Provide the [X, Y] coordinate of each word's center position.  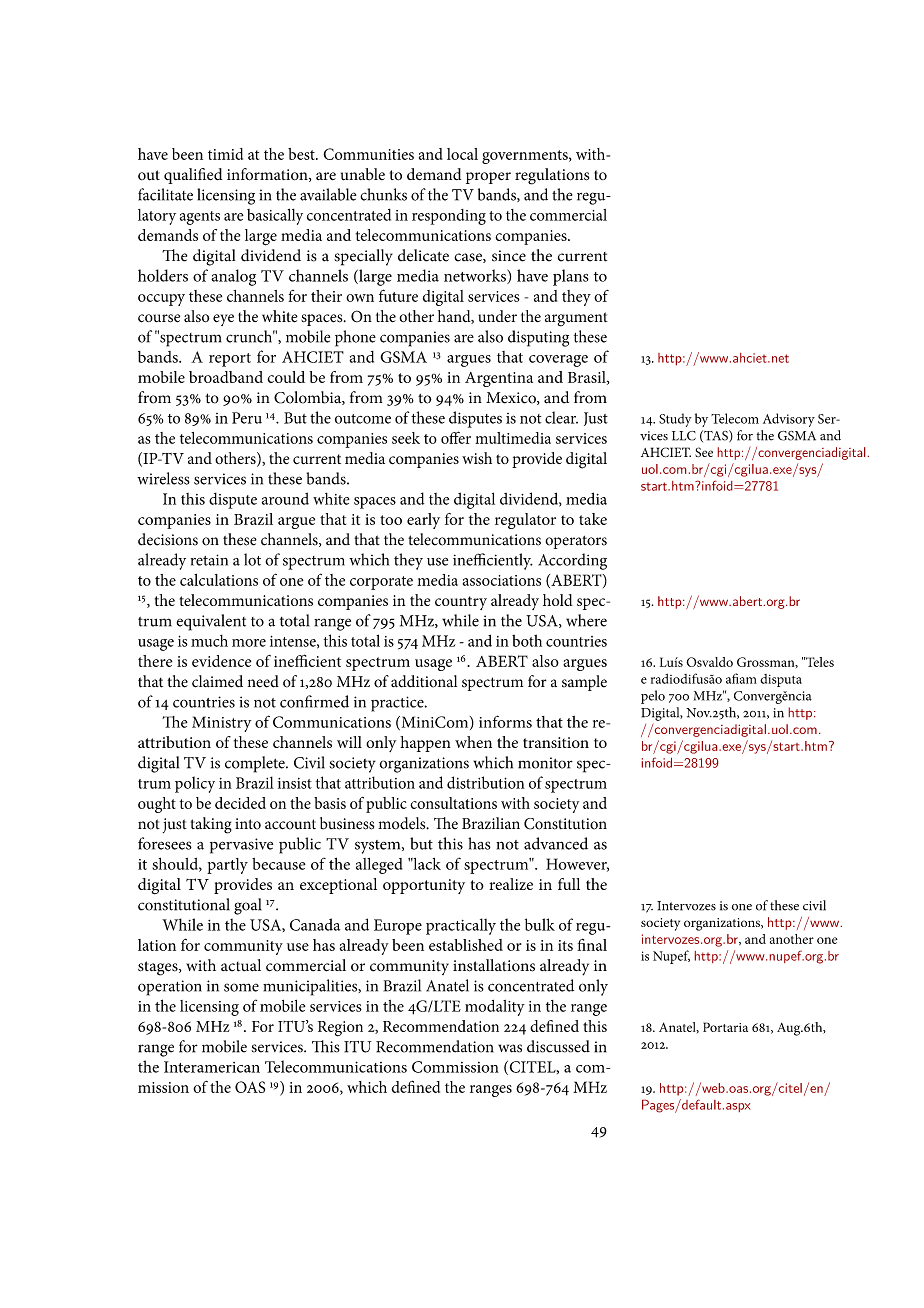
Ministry [222, 724]
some [241, 987]
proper [488, 178]
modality [495, 1008]
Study [675, 420]
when [473, 742]
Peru [247, 418]
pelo [653, 697]
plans [571, 277]
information [268, 175]
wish [477, 458]
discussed [558, 1046]
